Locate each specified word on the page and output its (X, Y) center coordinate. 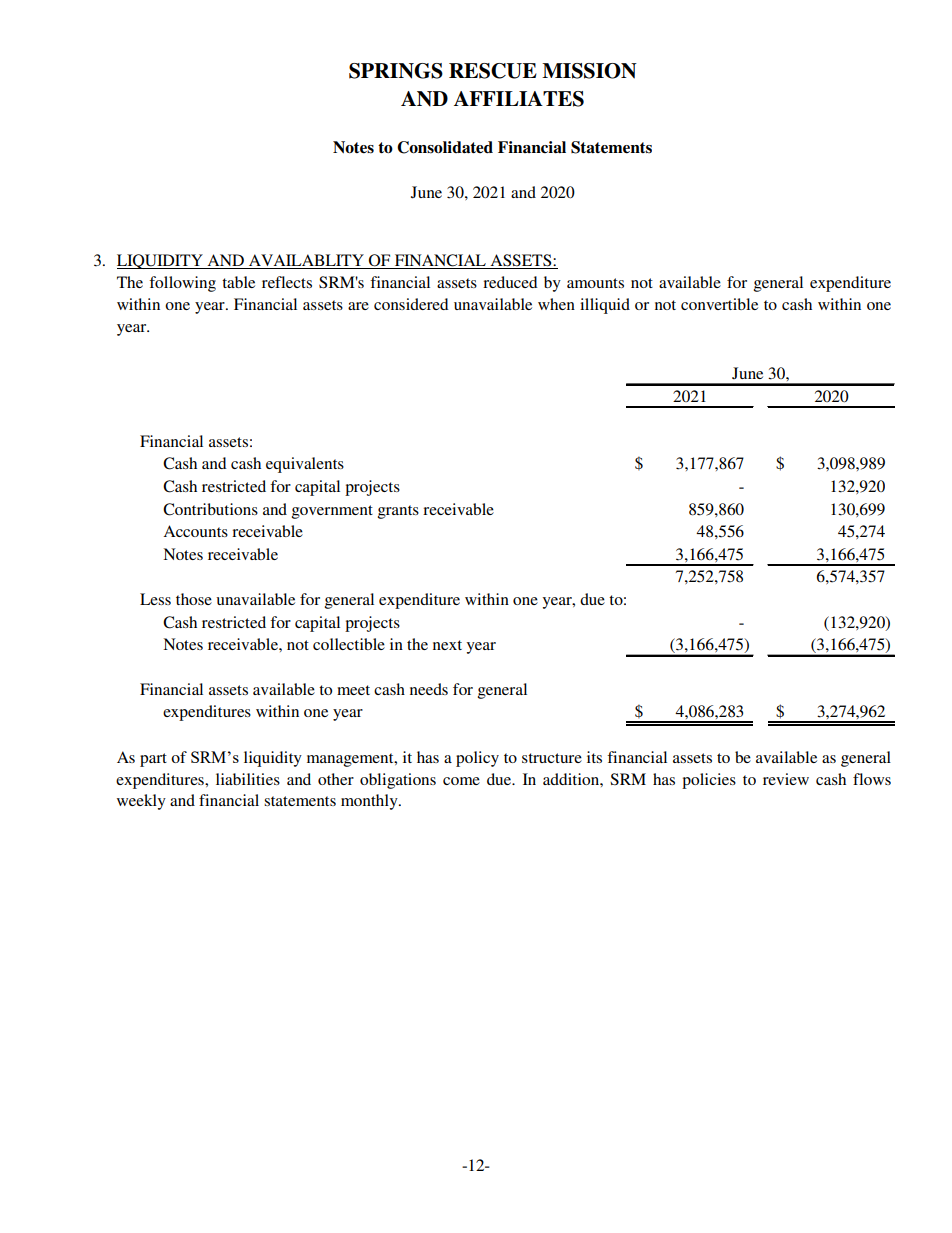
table (238, 282)
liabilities (248, 779)
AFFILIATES (519, 99)
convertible (719, 304)
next (447, 645)
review (786, 779)
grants (398, 512)
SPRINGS (396, 71)
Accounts (195, 531)
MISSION (589, 71)
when (556, 304)
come (461, 781)
